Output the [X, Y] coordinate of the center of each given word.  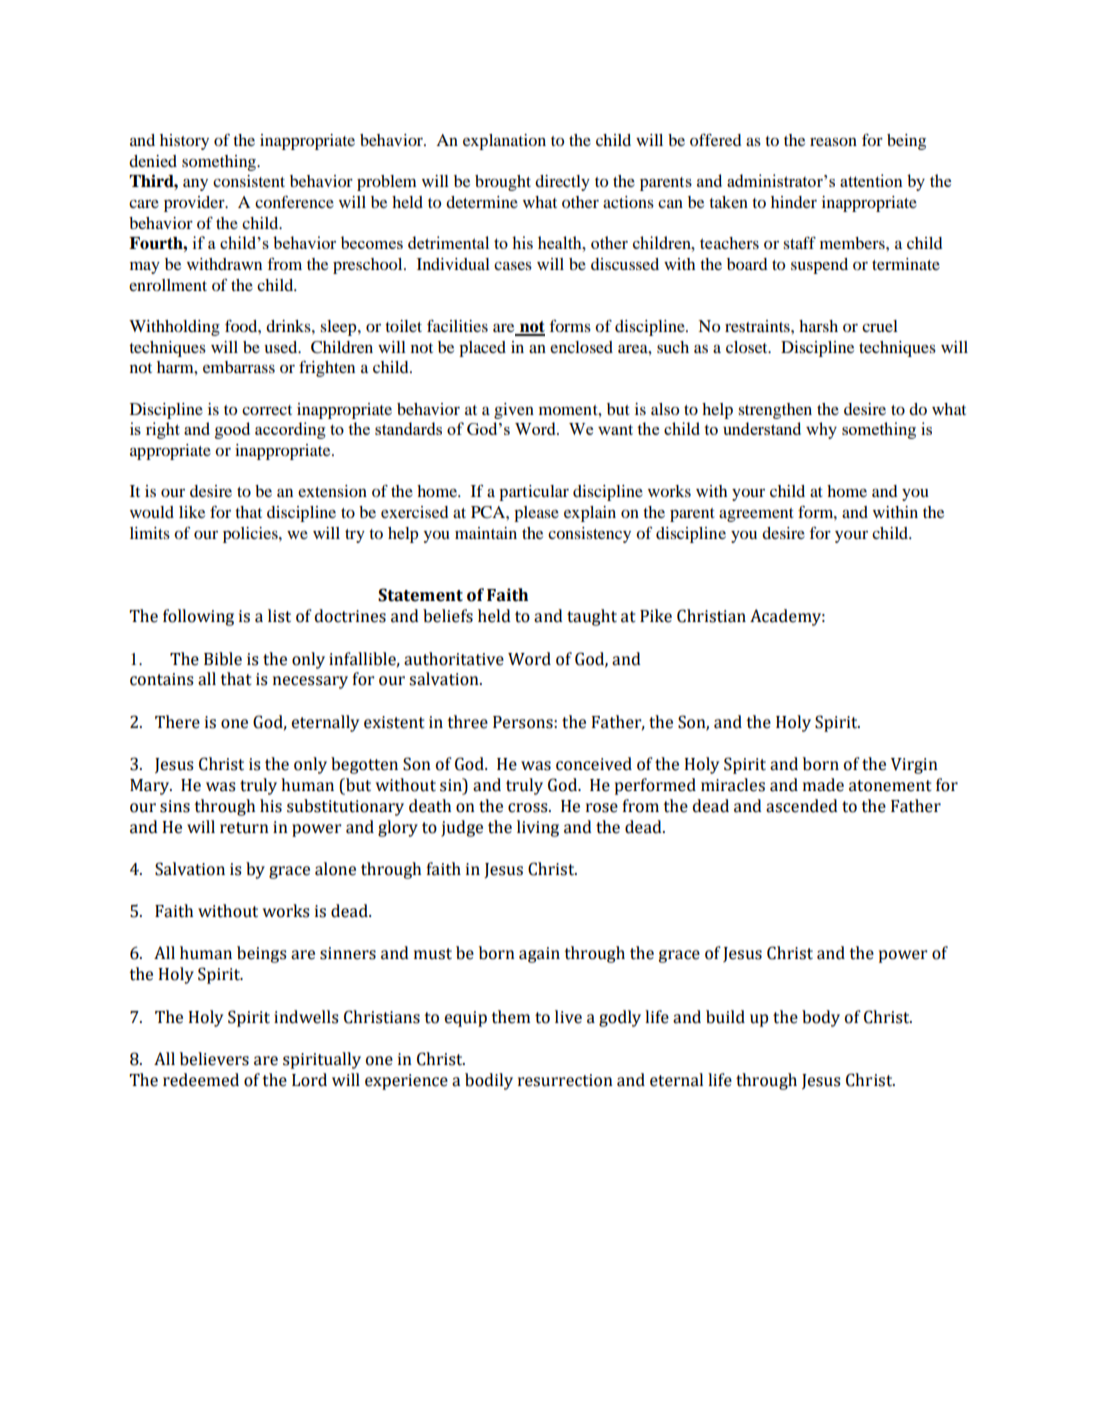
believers [214, 1059]
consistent [249, 181]
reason [833, 141]
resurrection [565, 1080]
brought [503, 183]
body [821, 1018]
